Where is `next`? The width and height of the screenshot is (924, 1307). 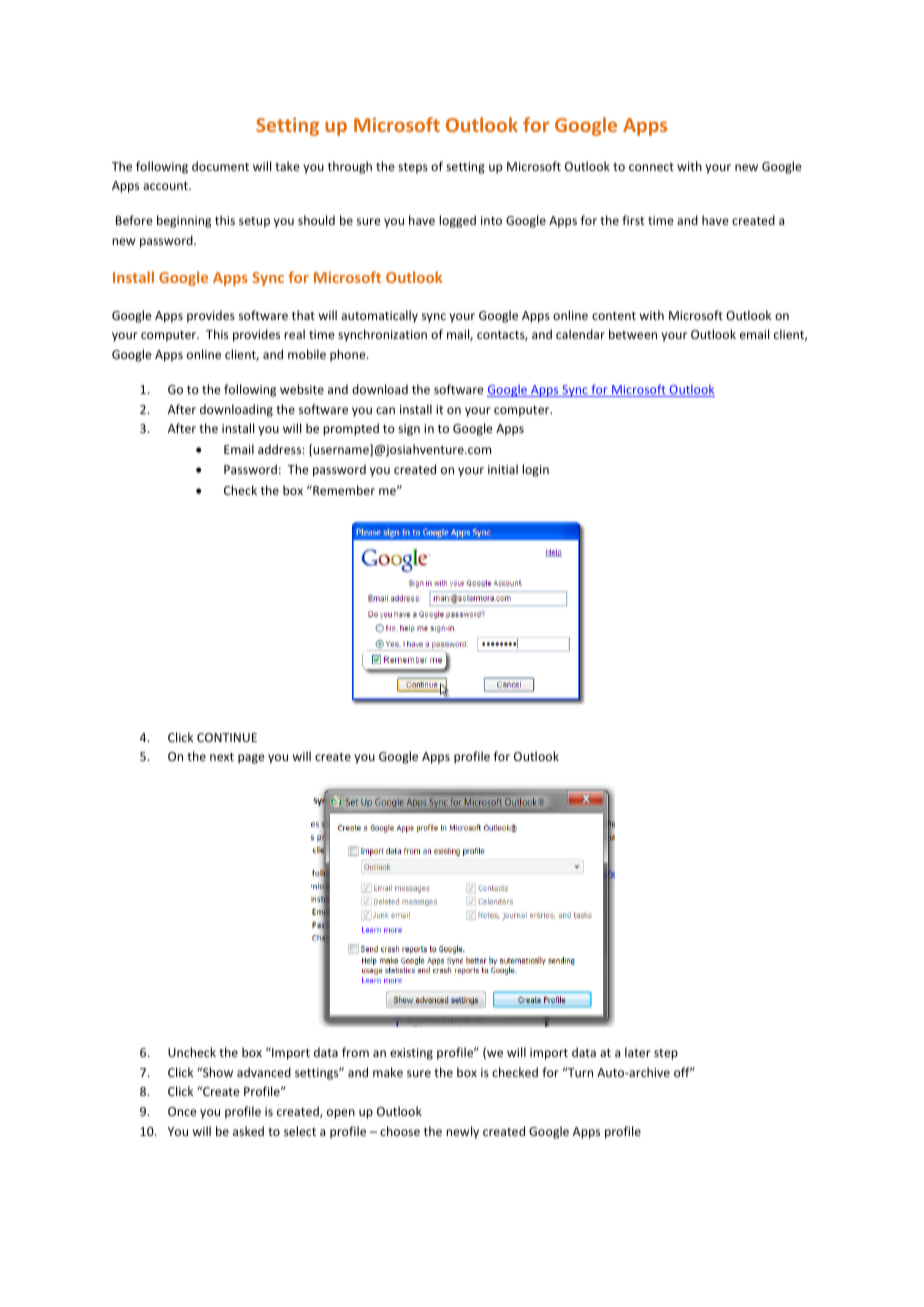 next is located at coordinates (222, 757).
